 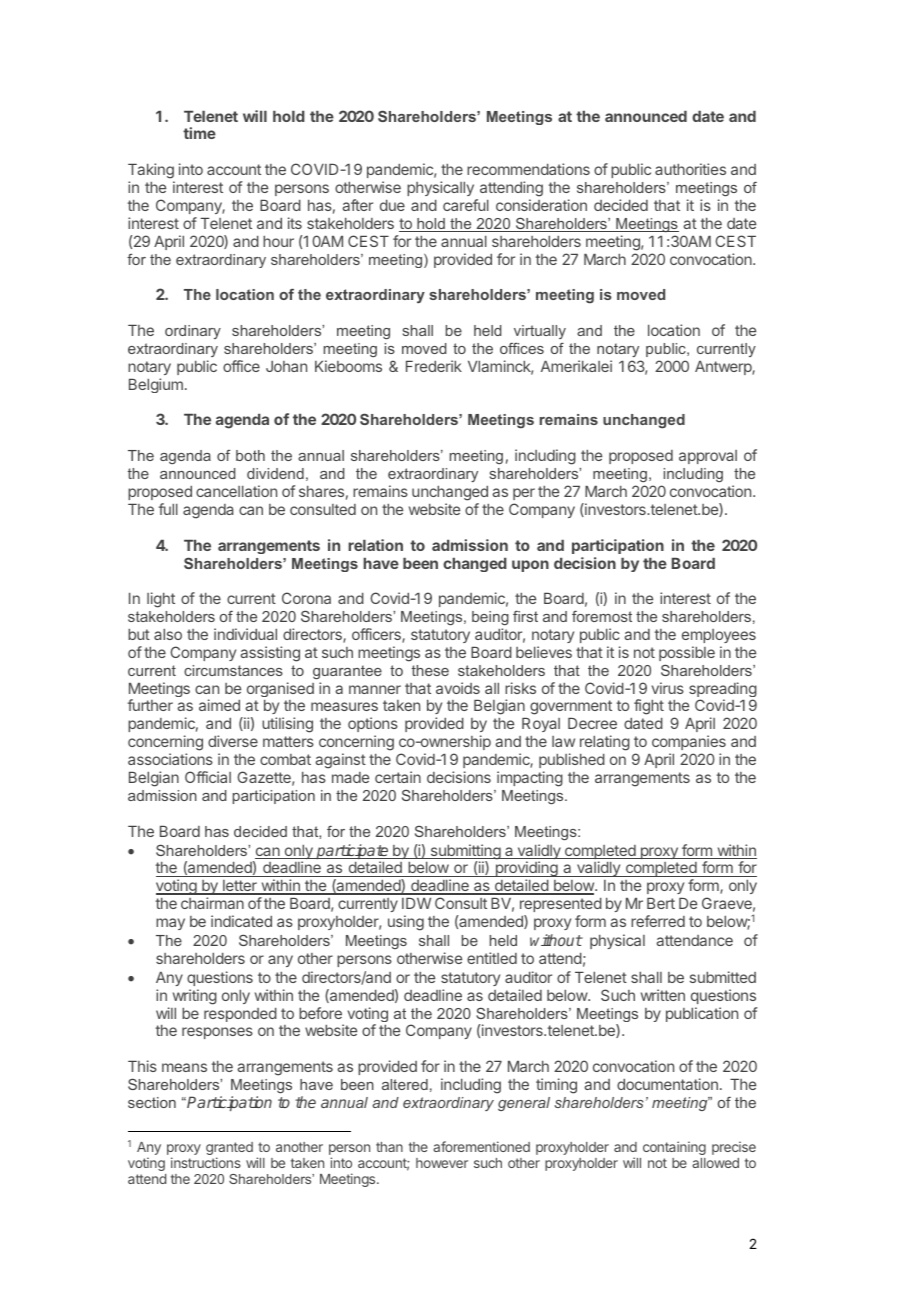 I want to click on time, so click(x=199, y=133).
